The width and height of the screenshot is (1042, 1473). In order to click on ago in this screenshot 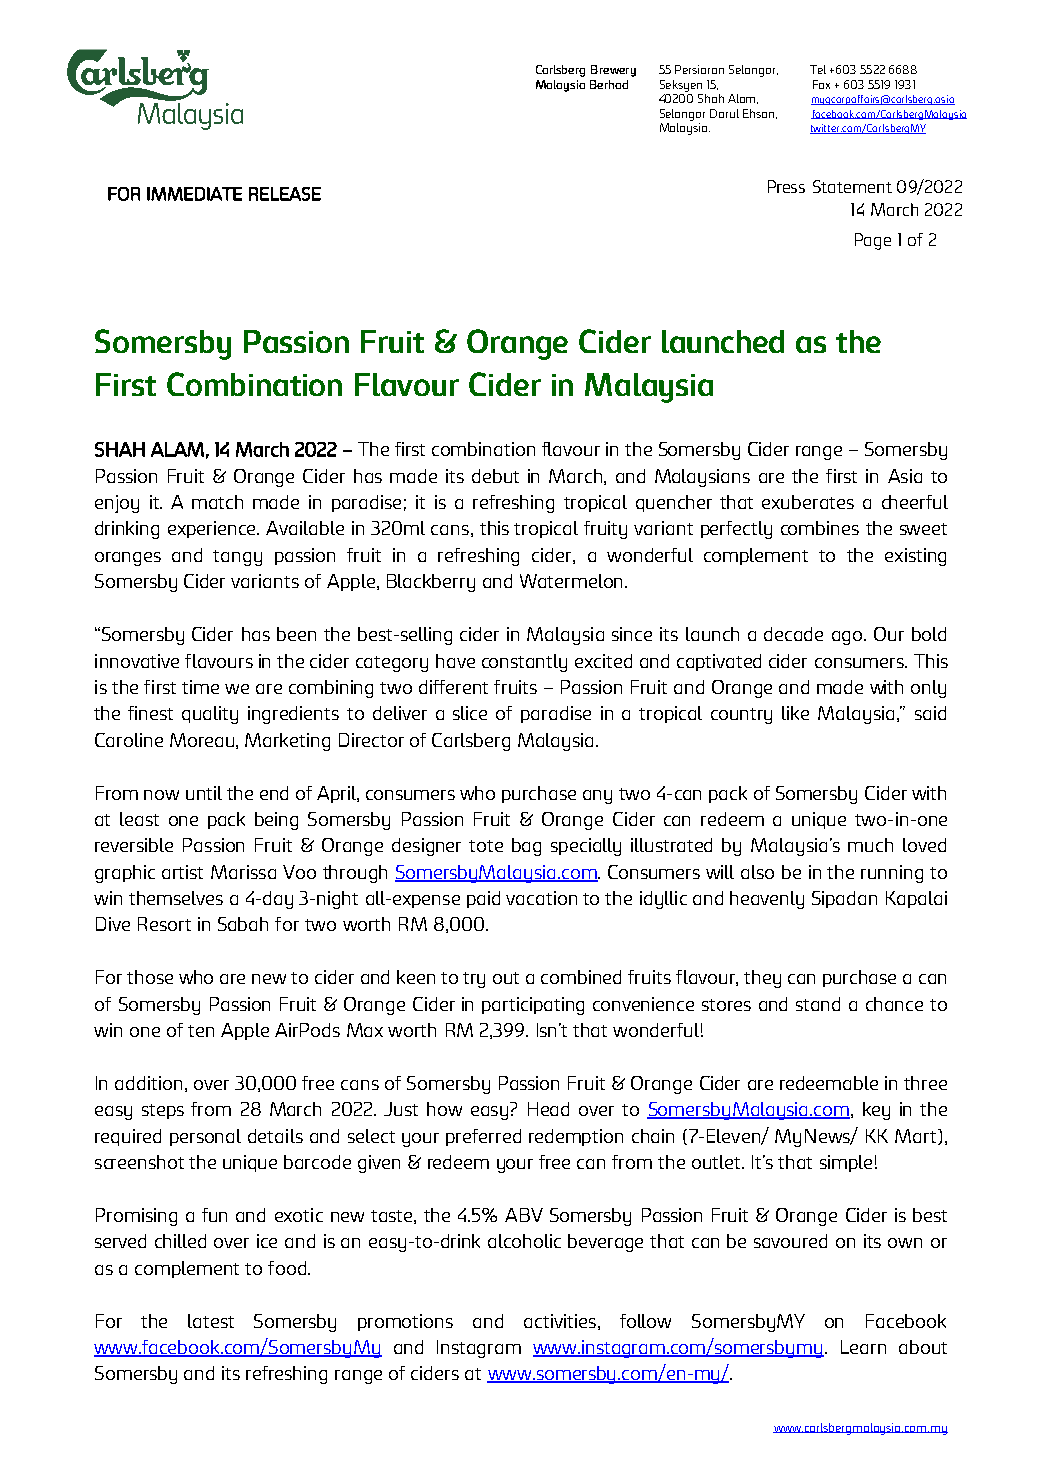, I will do `click(848, 638)`.
